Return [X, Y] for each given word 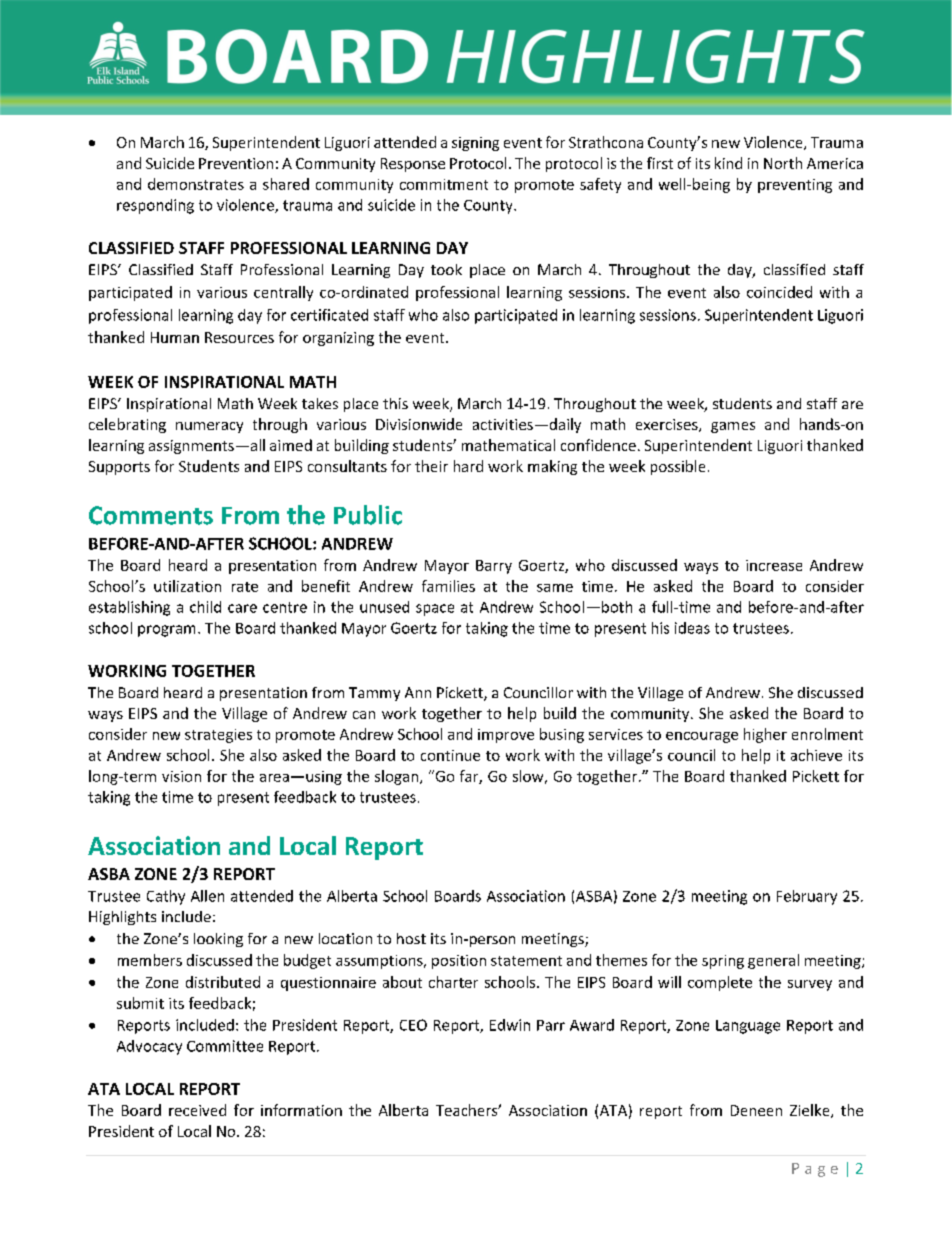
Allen [207, 896]
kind [728, 163]
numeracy [209, 427]
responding [155, 206]
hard [468, 466]
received [197, 1110]
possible [678, 467]
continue [450, 755]
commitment [444, 184]
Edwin [510, 1025]
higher [765, 735]
